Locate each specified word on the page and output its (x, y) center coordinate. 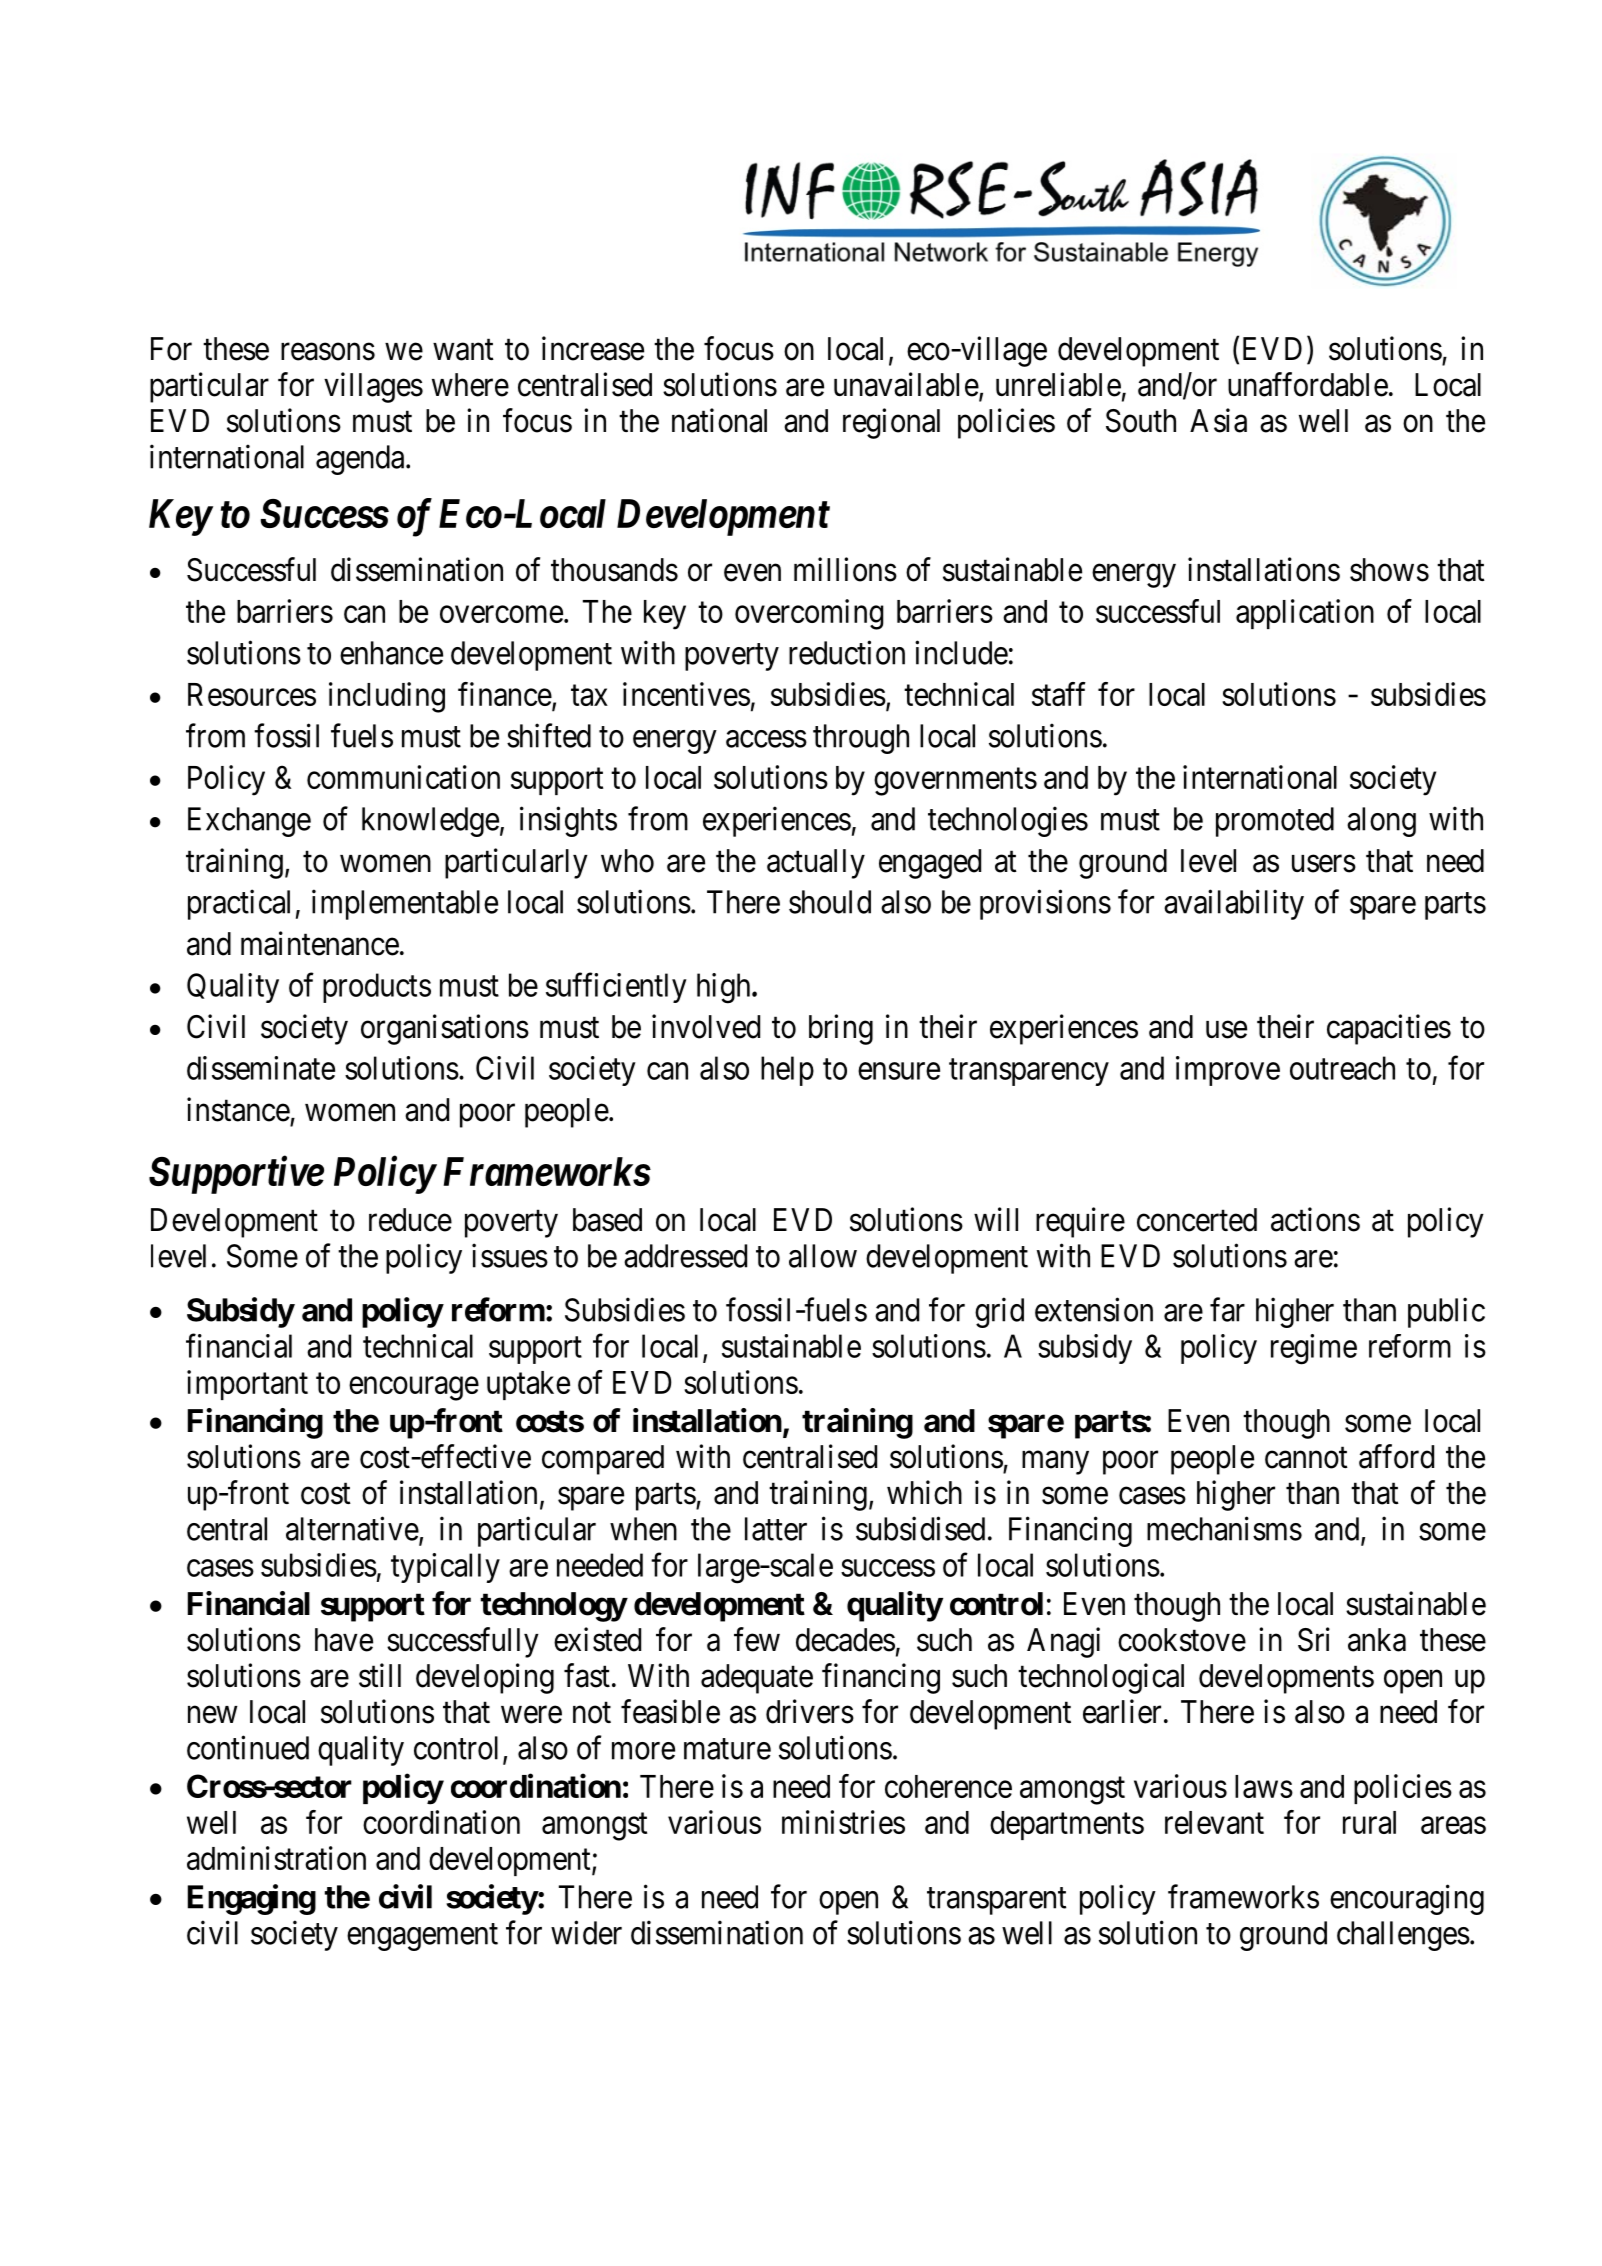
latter (776, 1529)
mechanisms (1224, 1528)
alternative (352, 1528)
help (787, 1071)
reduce (410, 1220)
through (861, 739)
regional (891, 423)
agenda (361, 460)
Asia (1218, 420)
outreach (1342, 1068)
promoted (1275, 822)
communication (403, 777)
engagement (422, 1937)
